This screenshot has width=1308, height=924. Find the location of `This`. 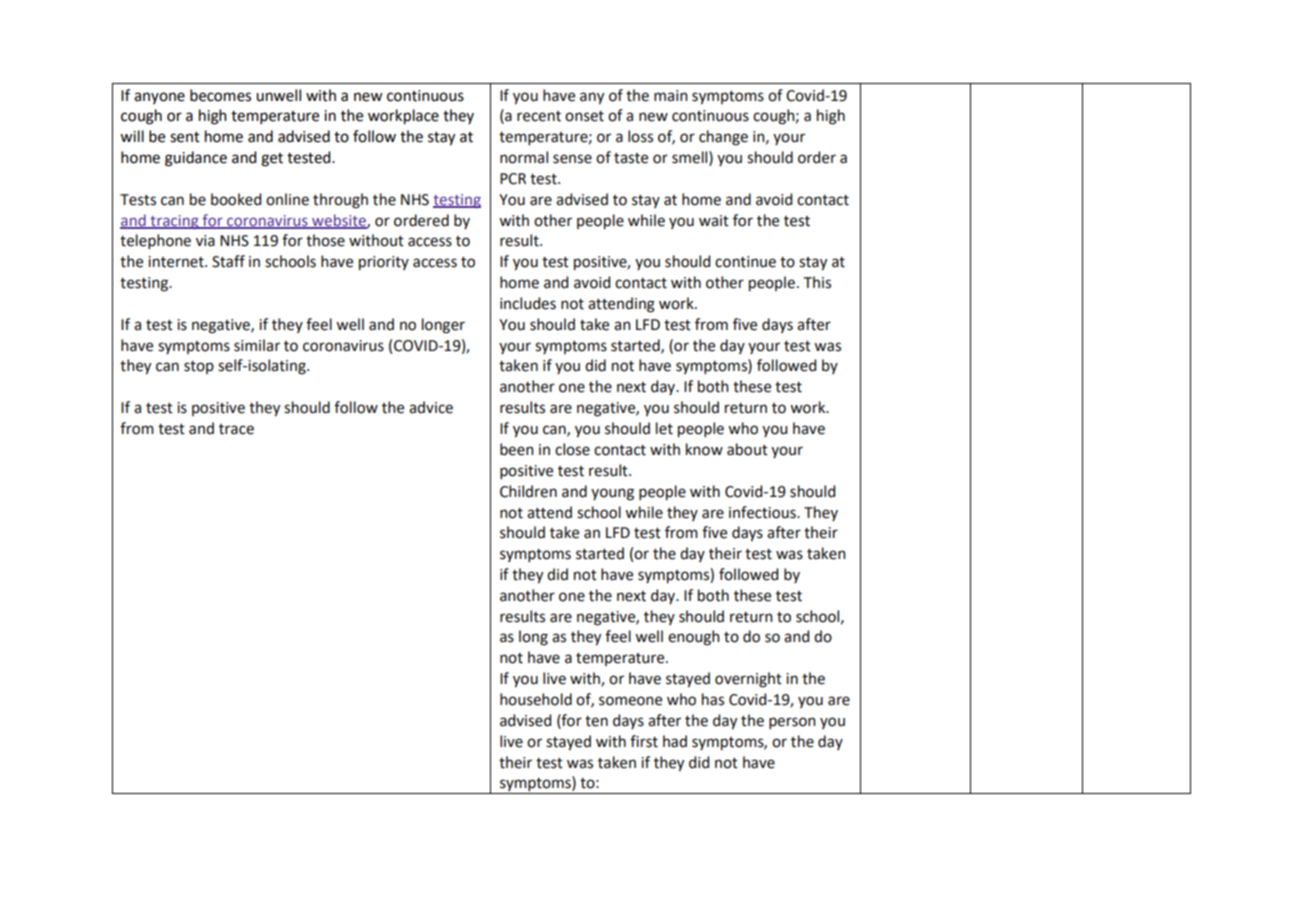

This is located at coordinates (817, 282).
